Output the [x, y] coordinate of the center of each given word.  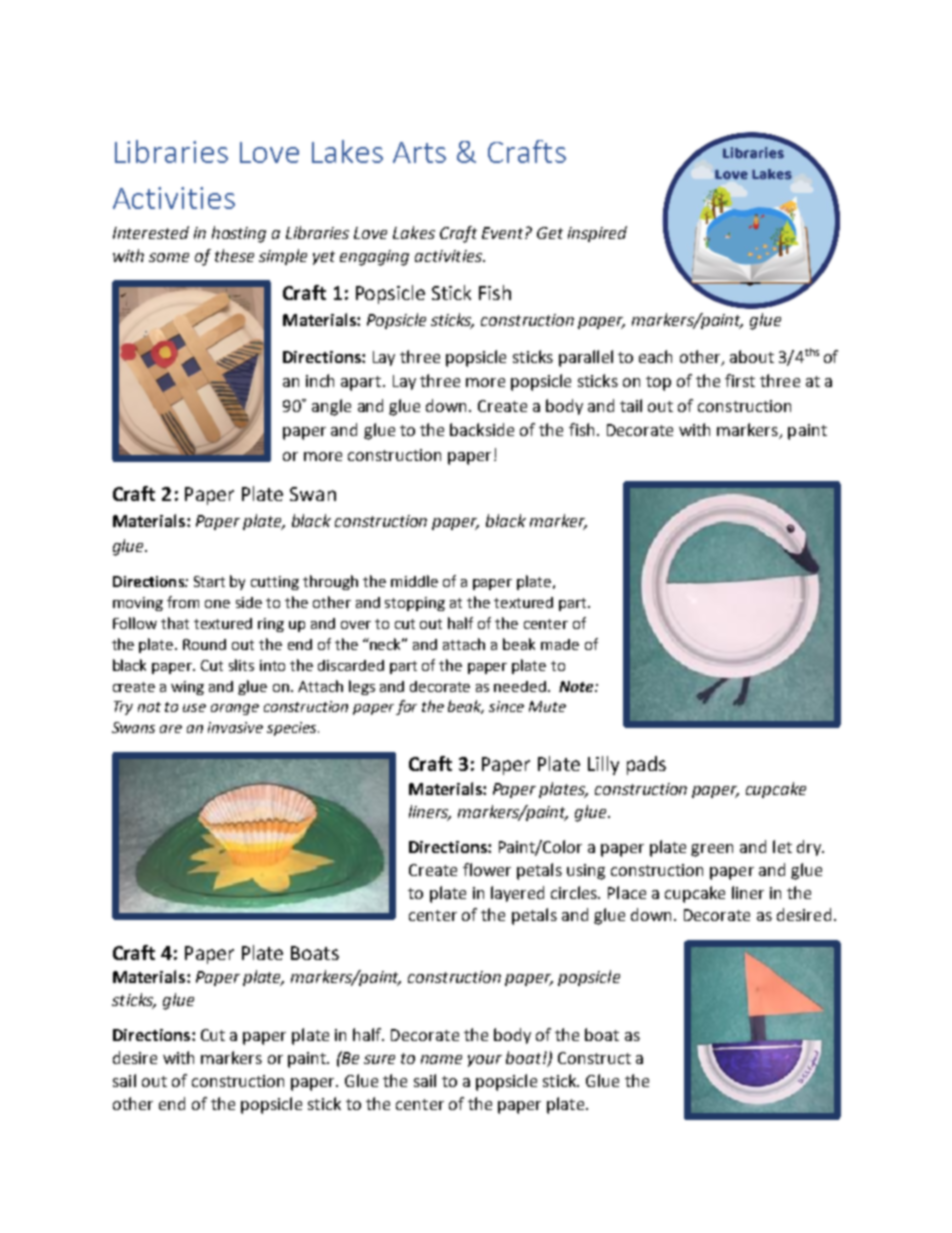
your [485, 1061]
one [217, 604]
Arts [419, 152]
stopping [415, 604]
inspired [597, 234]
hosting [239, 234]
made [560, 644]
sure [379, 1059]
